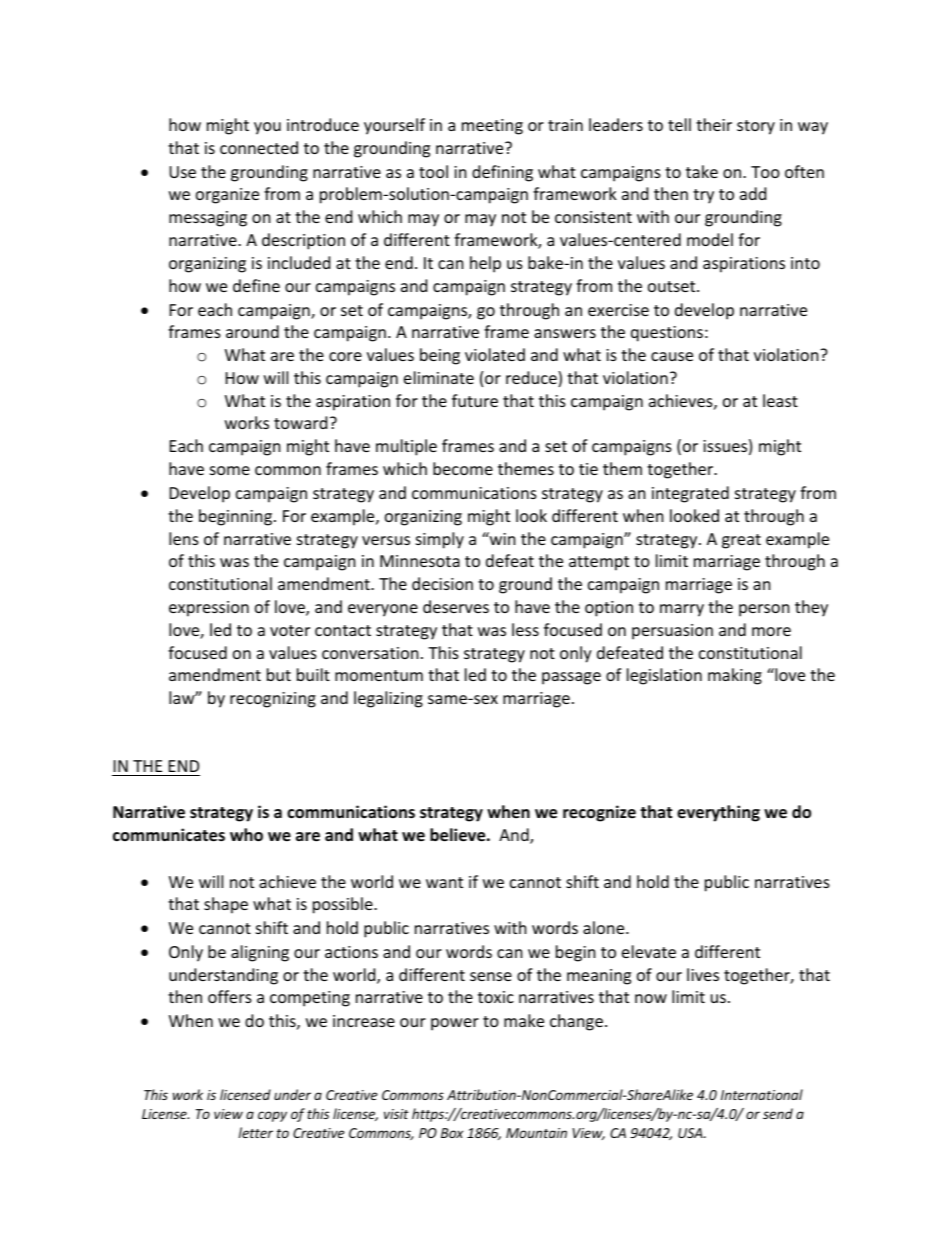 This document has width=952, height=1233. I want to click on connected, so click(259, 147).
